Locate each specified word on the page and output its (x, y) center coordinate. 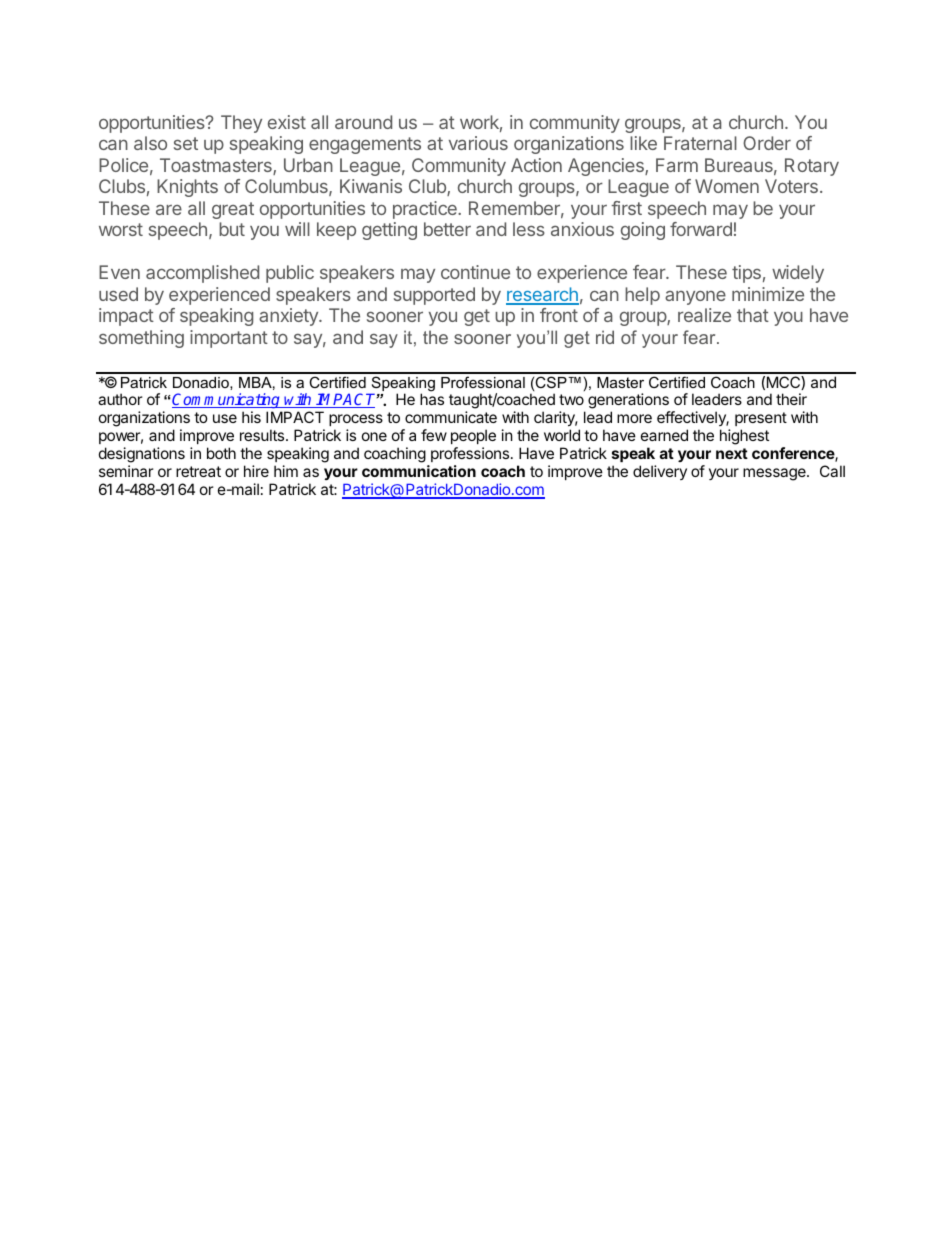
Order (767, 143)
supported (434, 296)
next (732, 453)
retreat (198, 471)
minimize (768, 294)
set (186, 143)
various (478, 143)
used (118, 294)
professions (470, 454)
